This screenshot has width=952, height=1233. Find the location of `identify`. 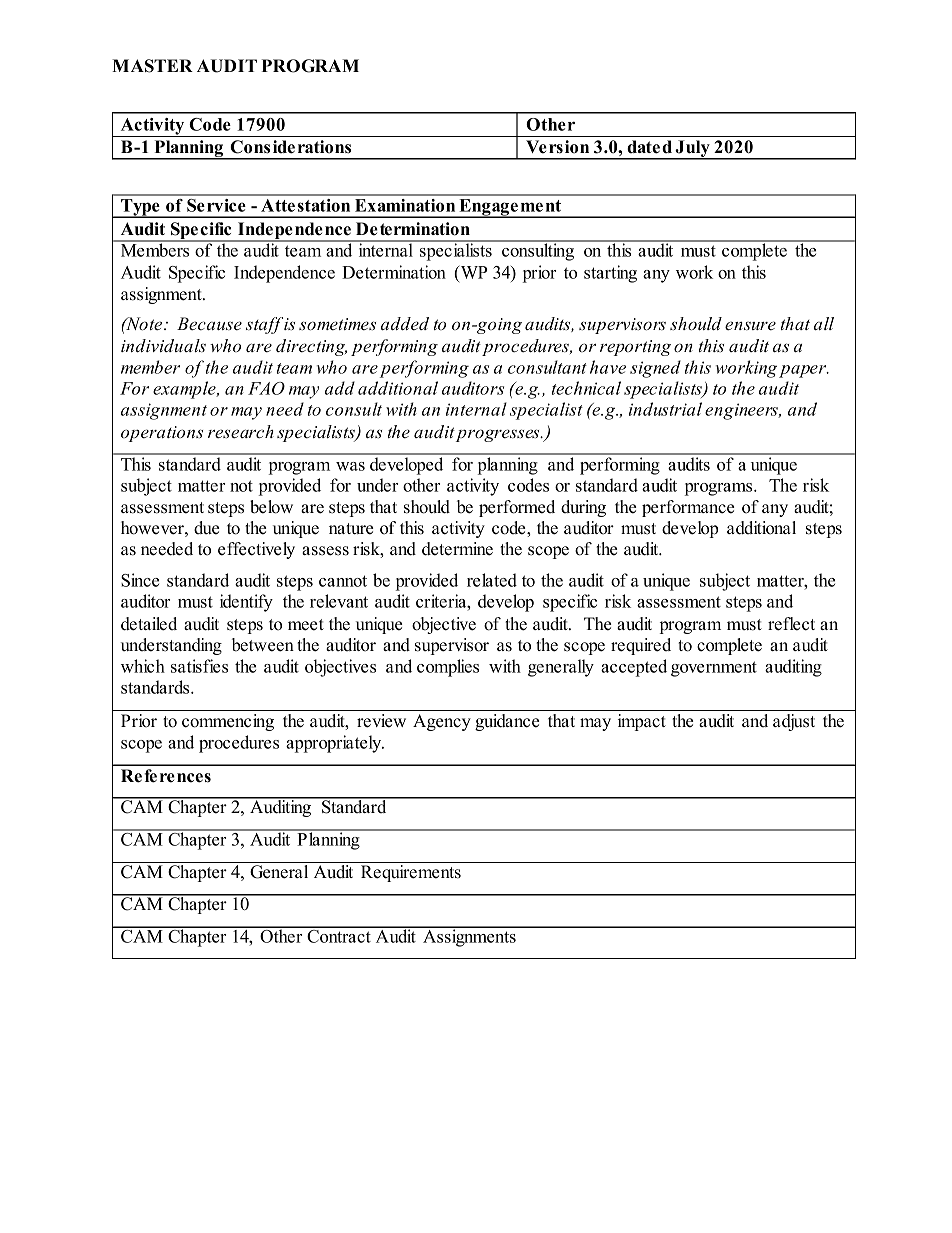

identify is located at coordinates (246, 603).
